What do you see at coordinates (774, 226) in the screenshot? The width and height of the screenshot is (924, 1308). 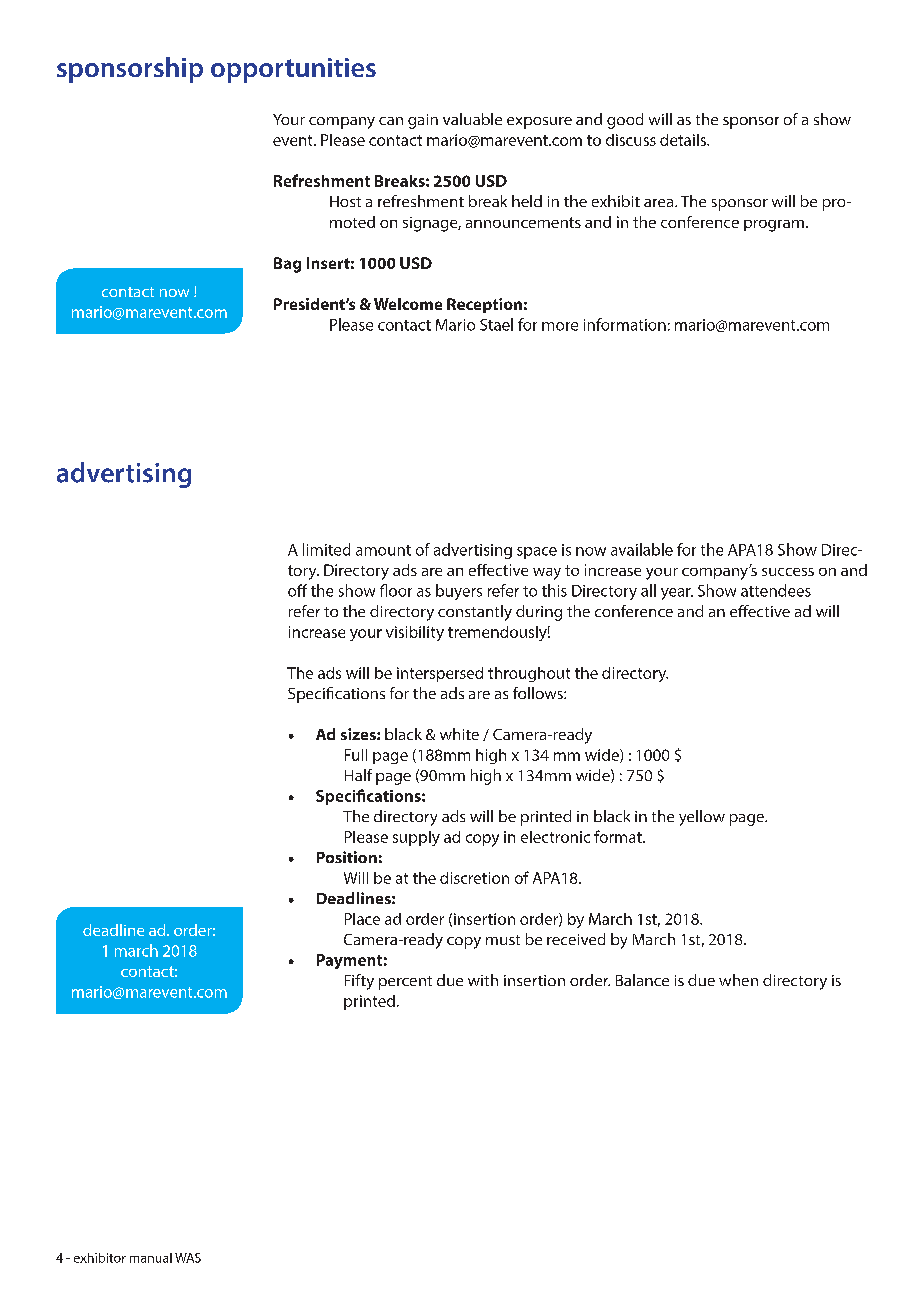 I see `program` at bounding box center [774, 226].
